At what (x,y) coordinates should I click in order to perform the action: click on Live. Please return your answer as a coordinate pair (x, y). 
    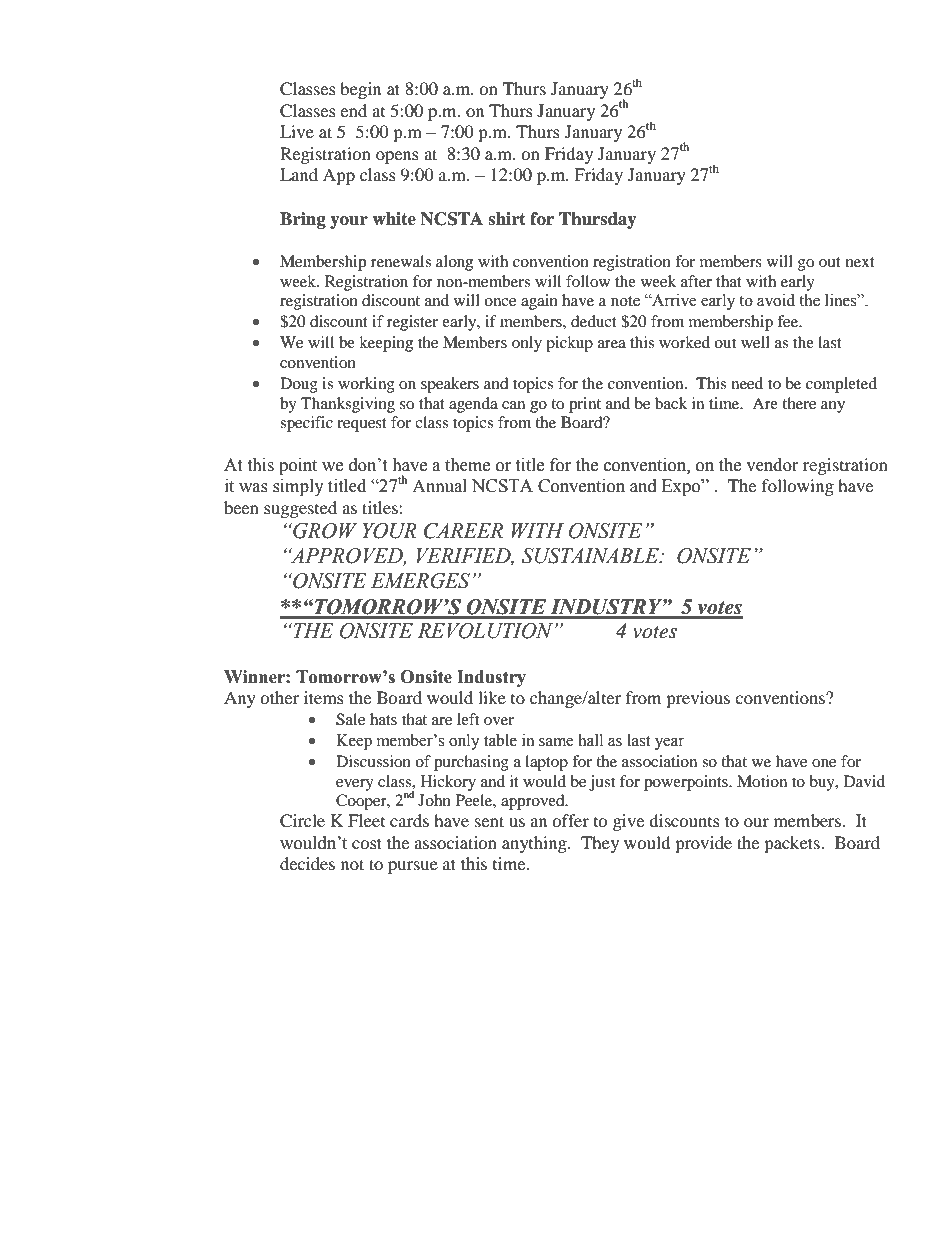
    Looking at the image, I should click on (297, 131).
